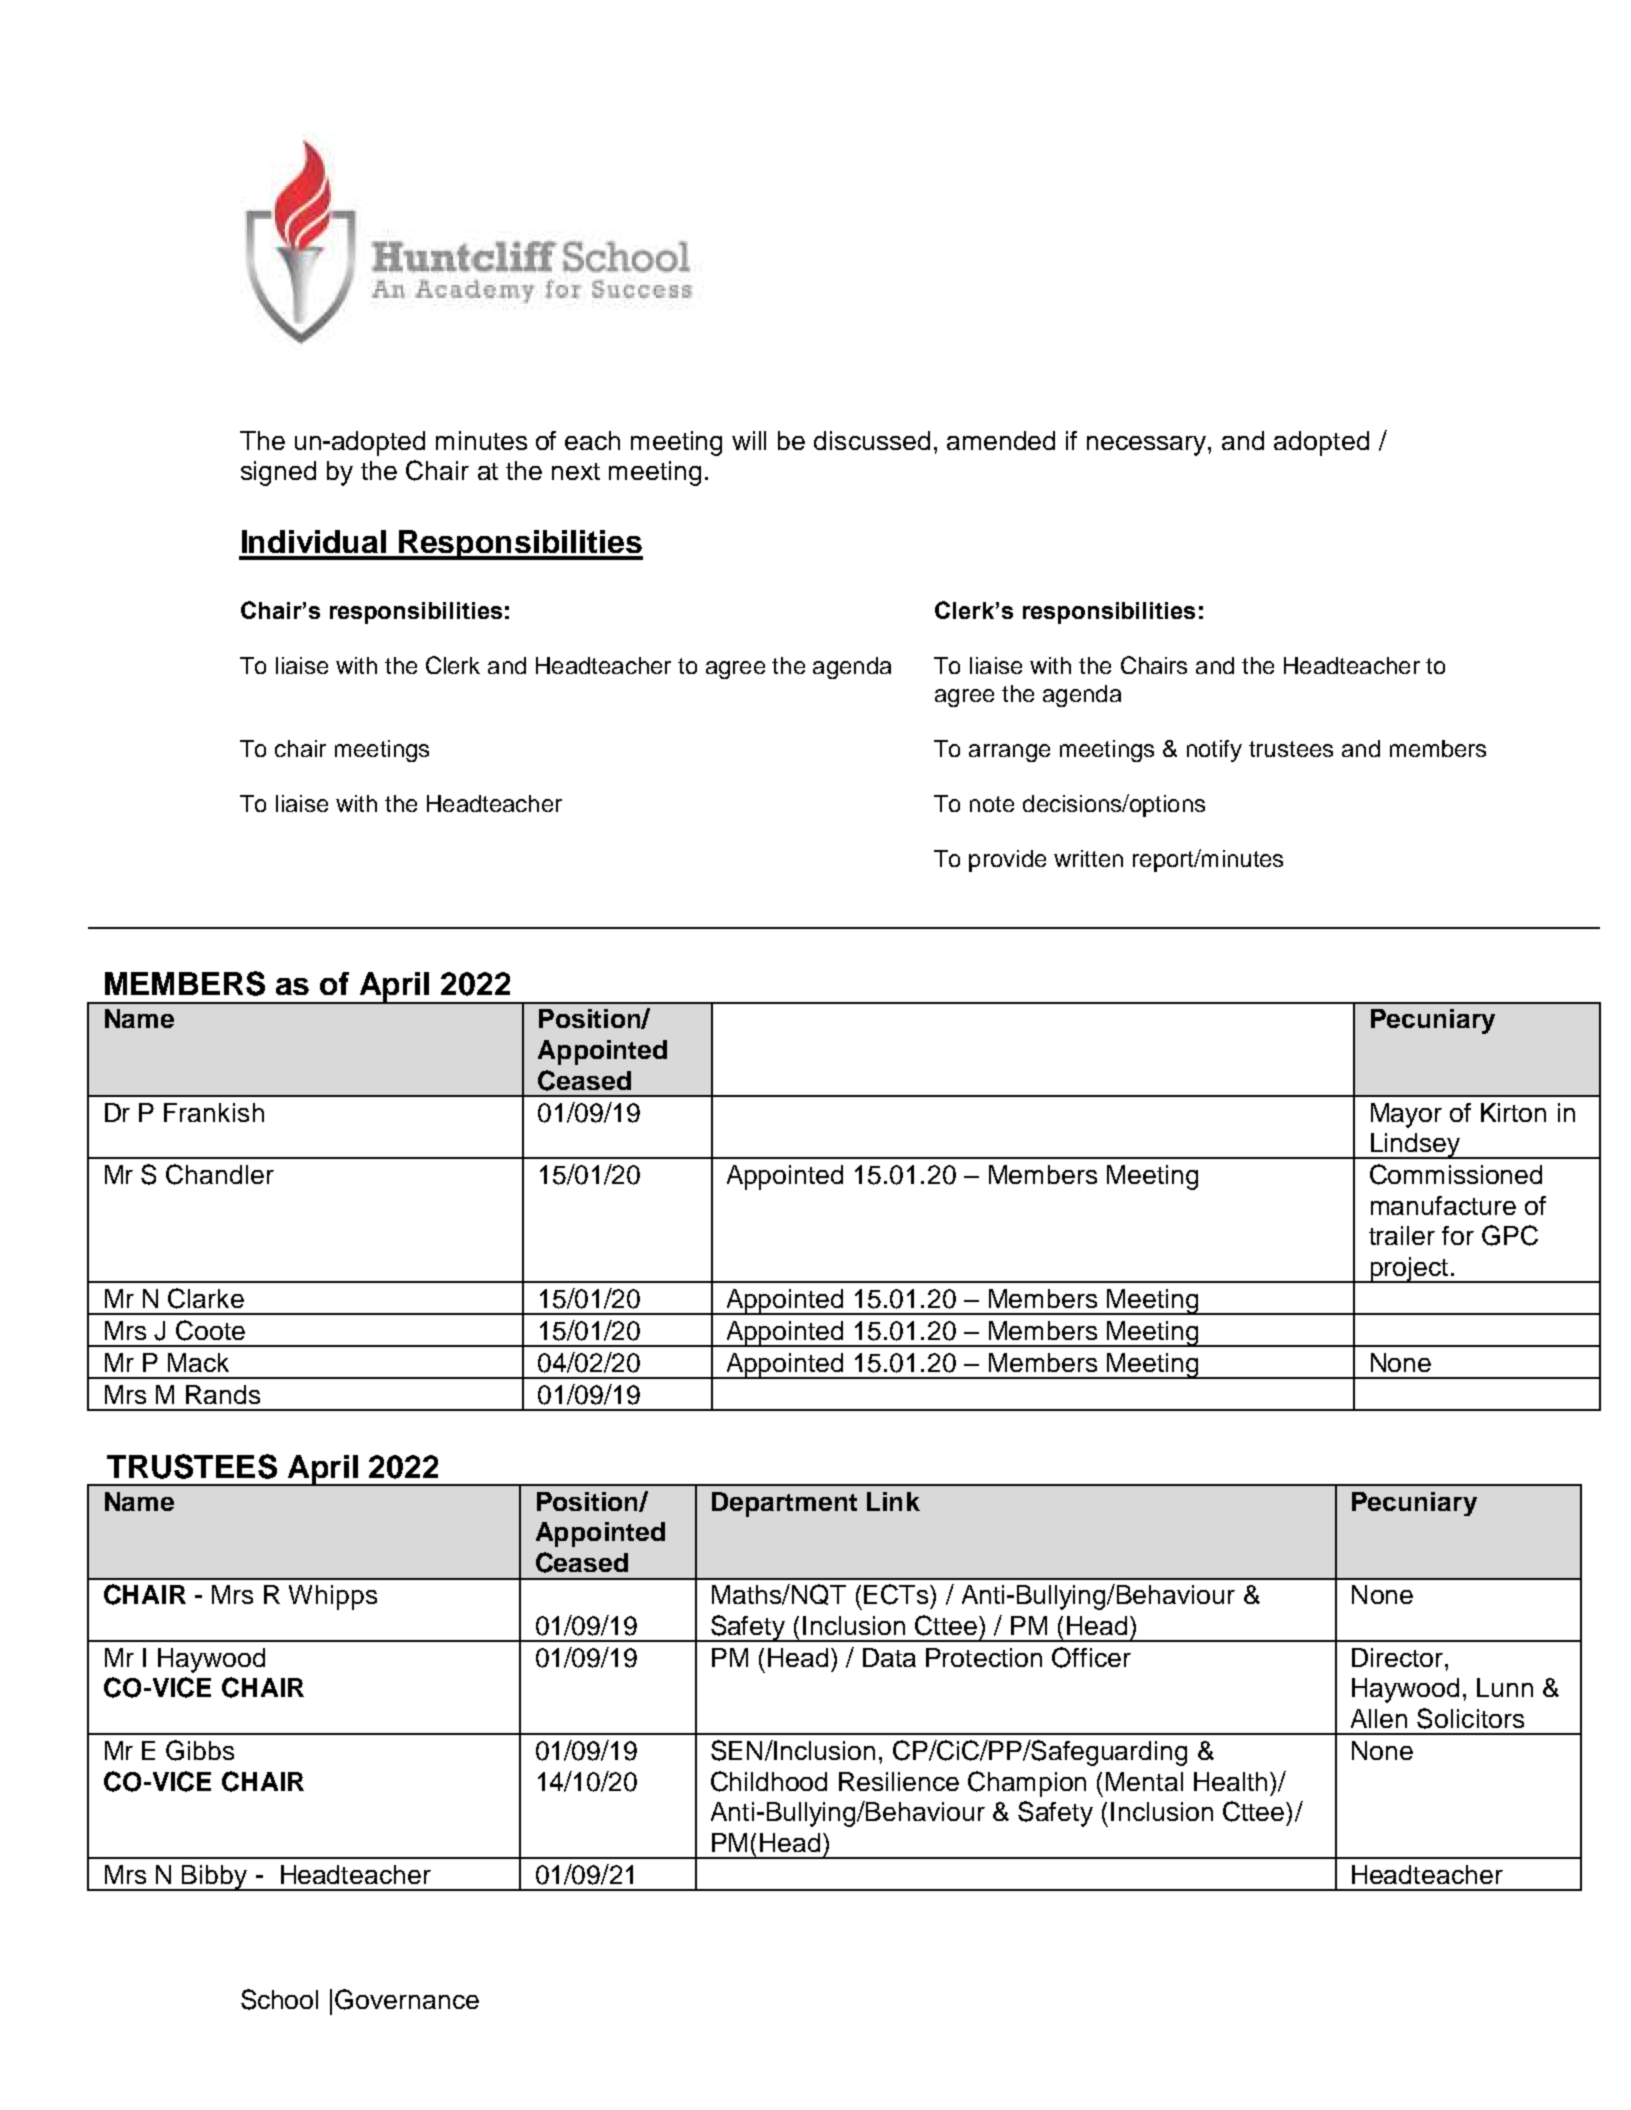 Image resolution: width=1631 pixels, height=2110 pixels. Describe the element at coordinates (1214, 751) in the screenshot. I see `notify` at that location.
